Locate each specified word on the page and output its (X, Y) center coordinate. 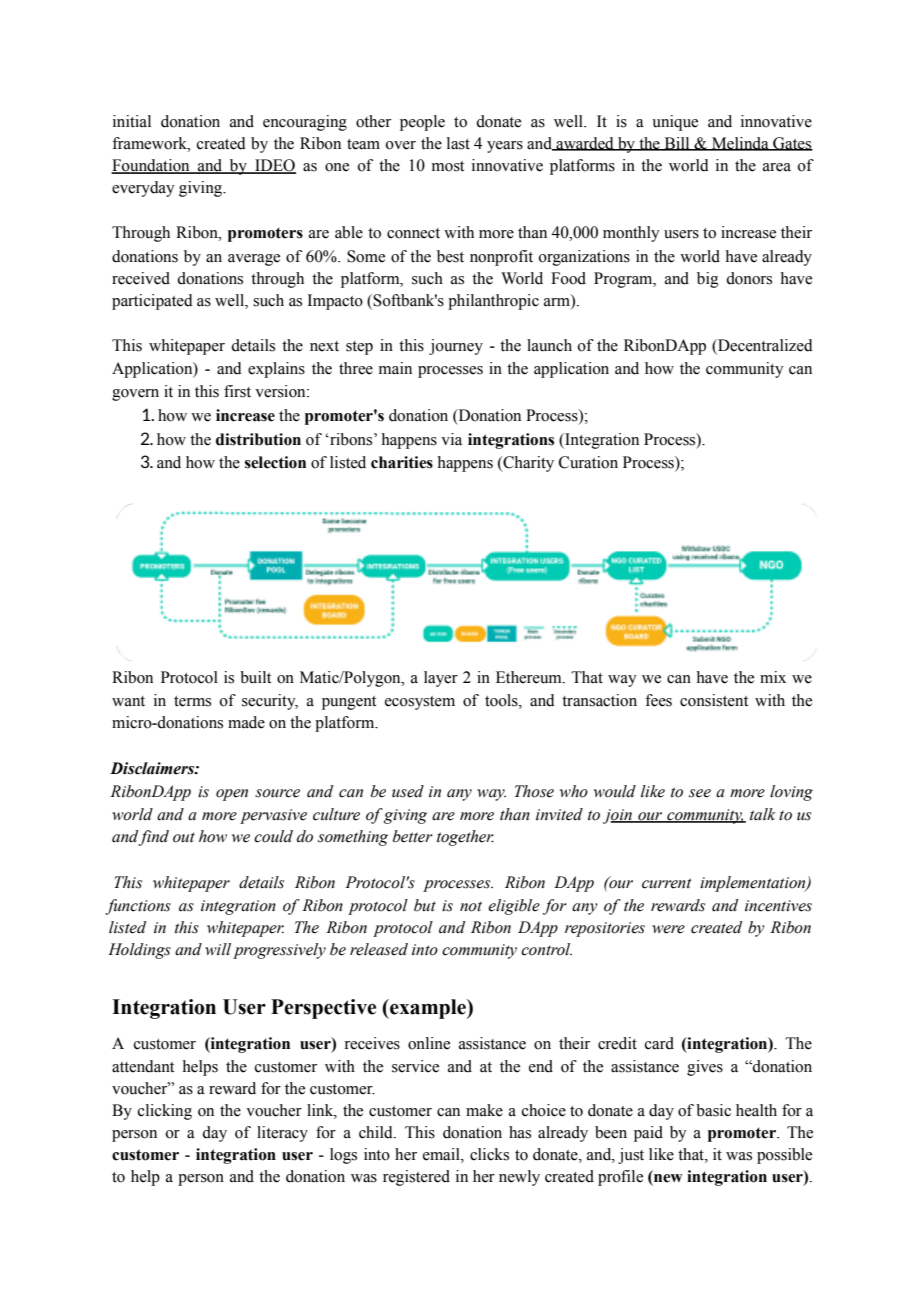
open (232, 795)
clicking (165, 1112)
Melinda (740, 144)
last (458, 143)
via (451, 439)
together (465, 838)
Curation (588, 462)
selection (275, 462)
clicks (489, 1154)
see (700, 793)
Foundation (151, 166)
